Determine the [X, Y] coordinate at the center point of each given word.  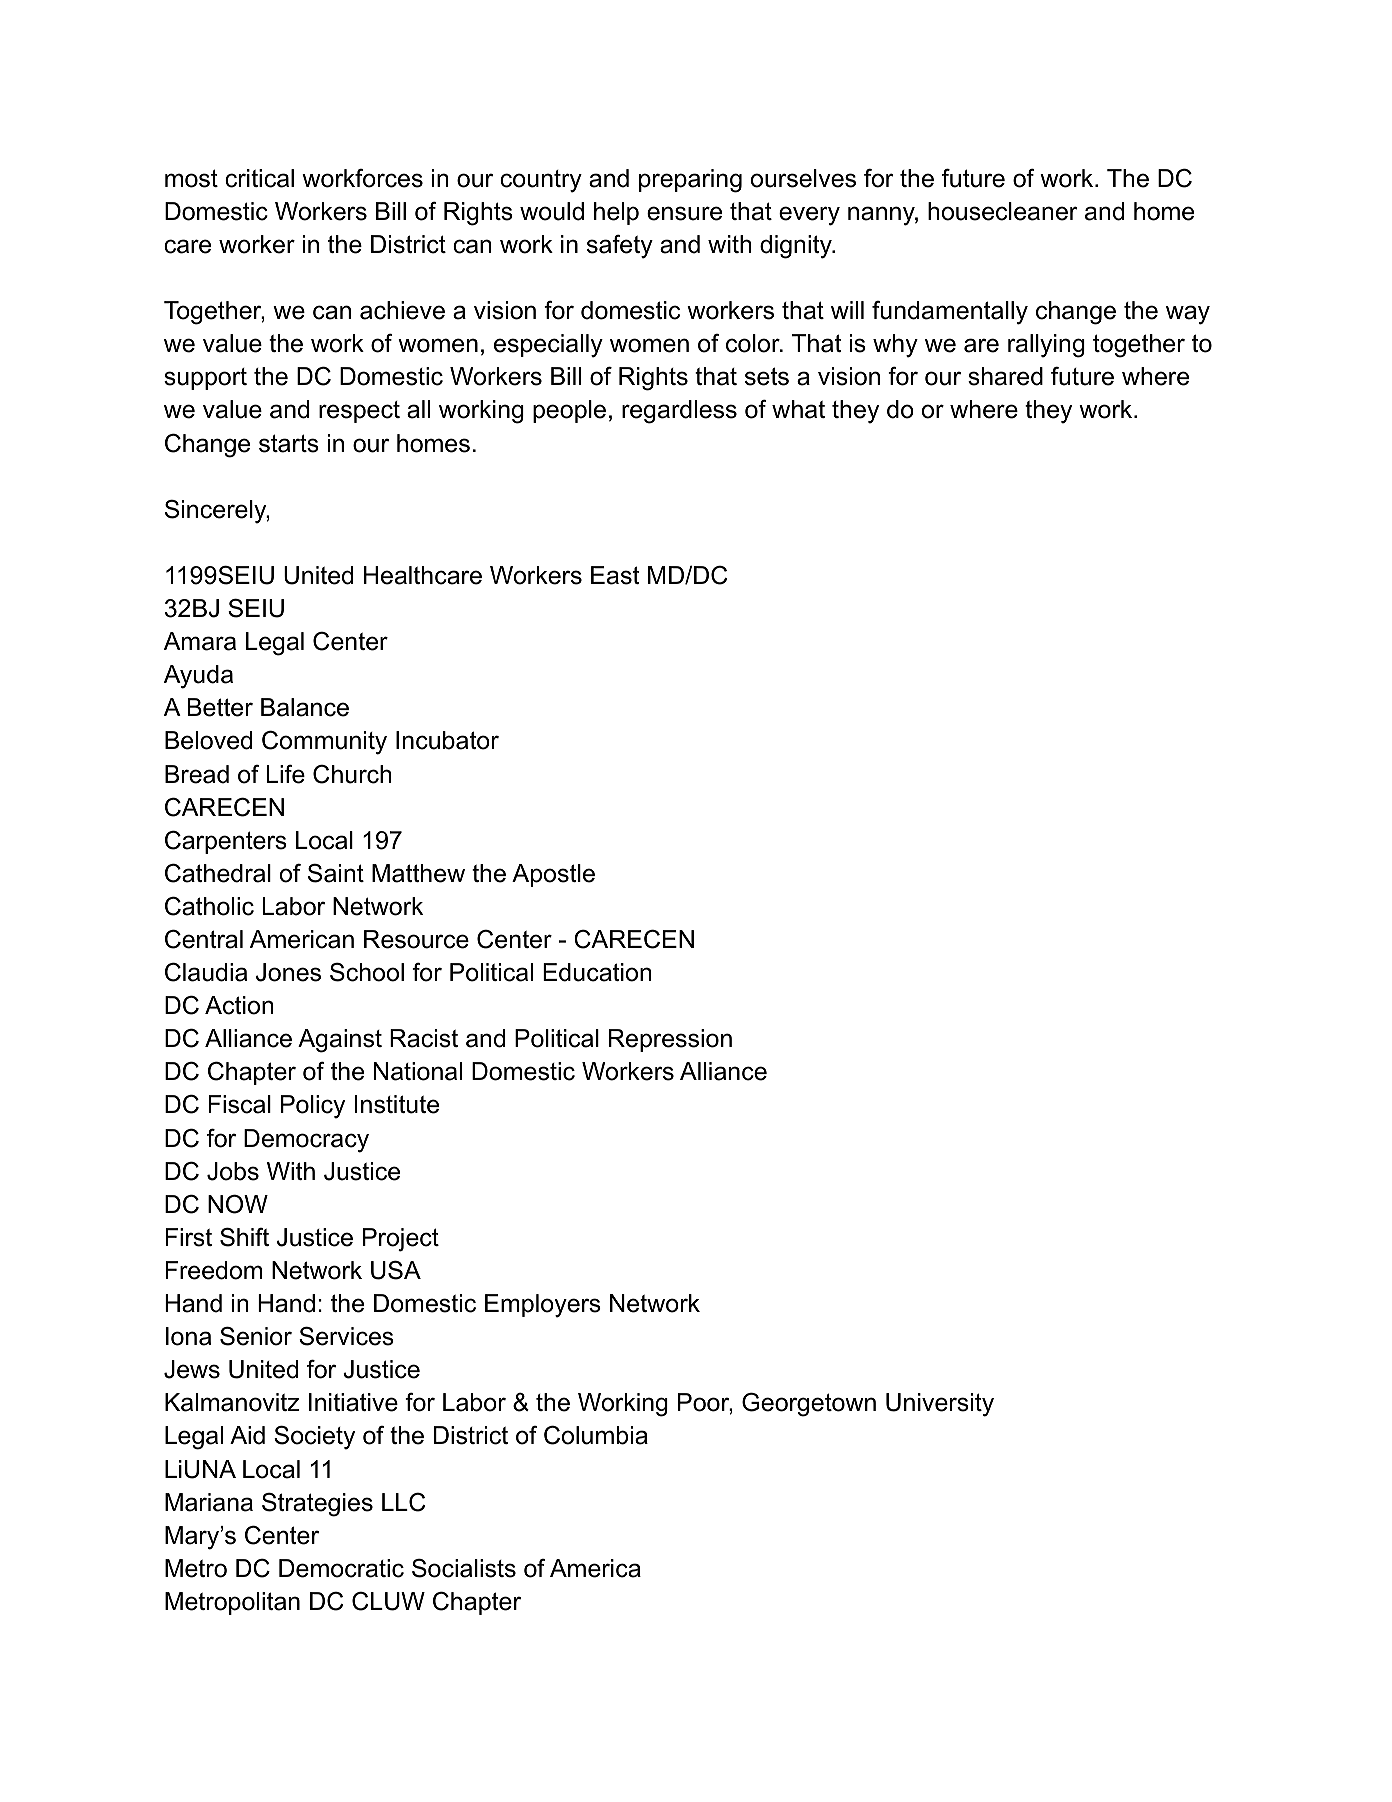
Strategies [317, 1505]
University [940, 1405]
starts [289, 443]
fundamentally [950, 313]
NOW [238, 1204]
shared [1005, 376]
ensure [684, 213]
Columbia [596, 1435]
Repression [670, 1040]
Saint [336, 873]
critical [259, 178]
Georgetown [809, 1404]
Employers [543, 1306]
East [615, 575]
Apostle [553, 875]
